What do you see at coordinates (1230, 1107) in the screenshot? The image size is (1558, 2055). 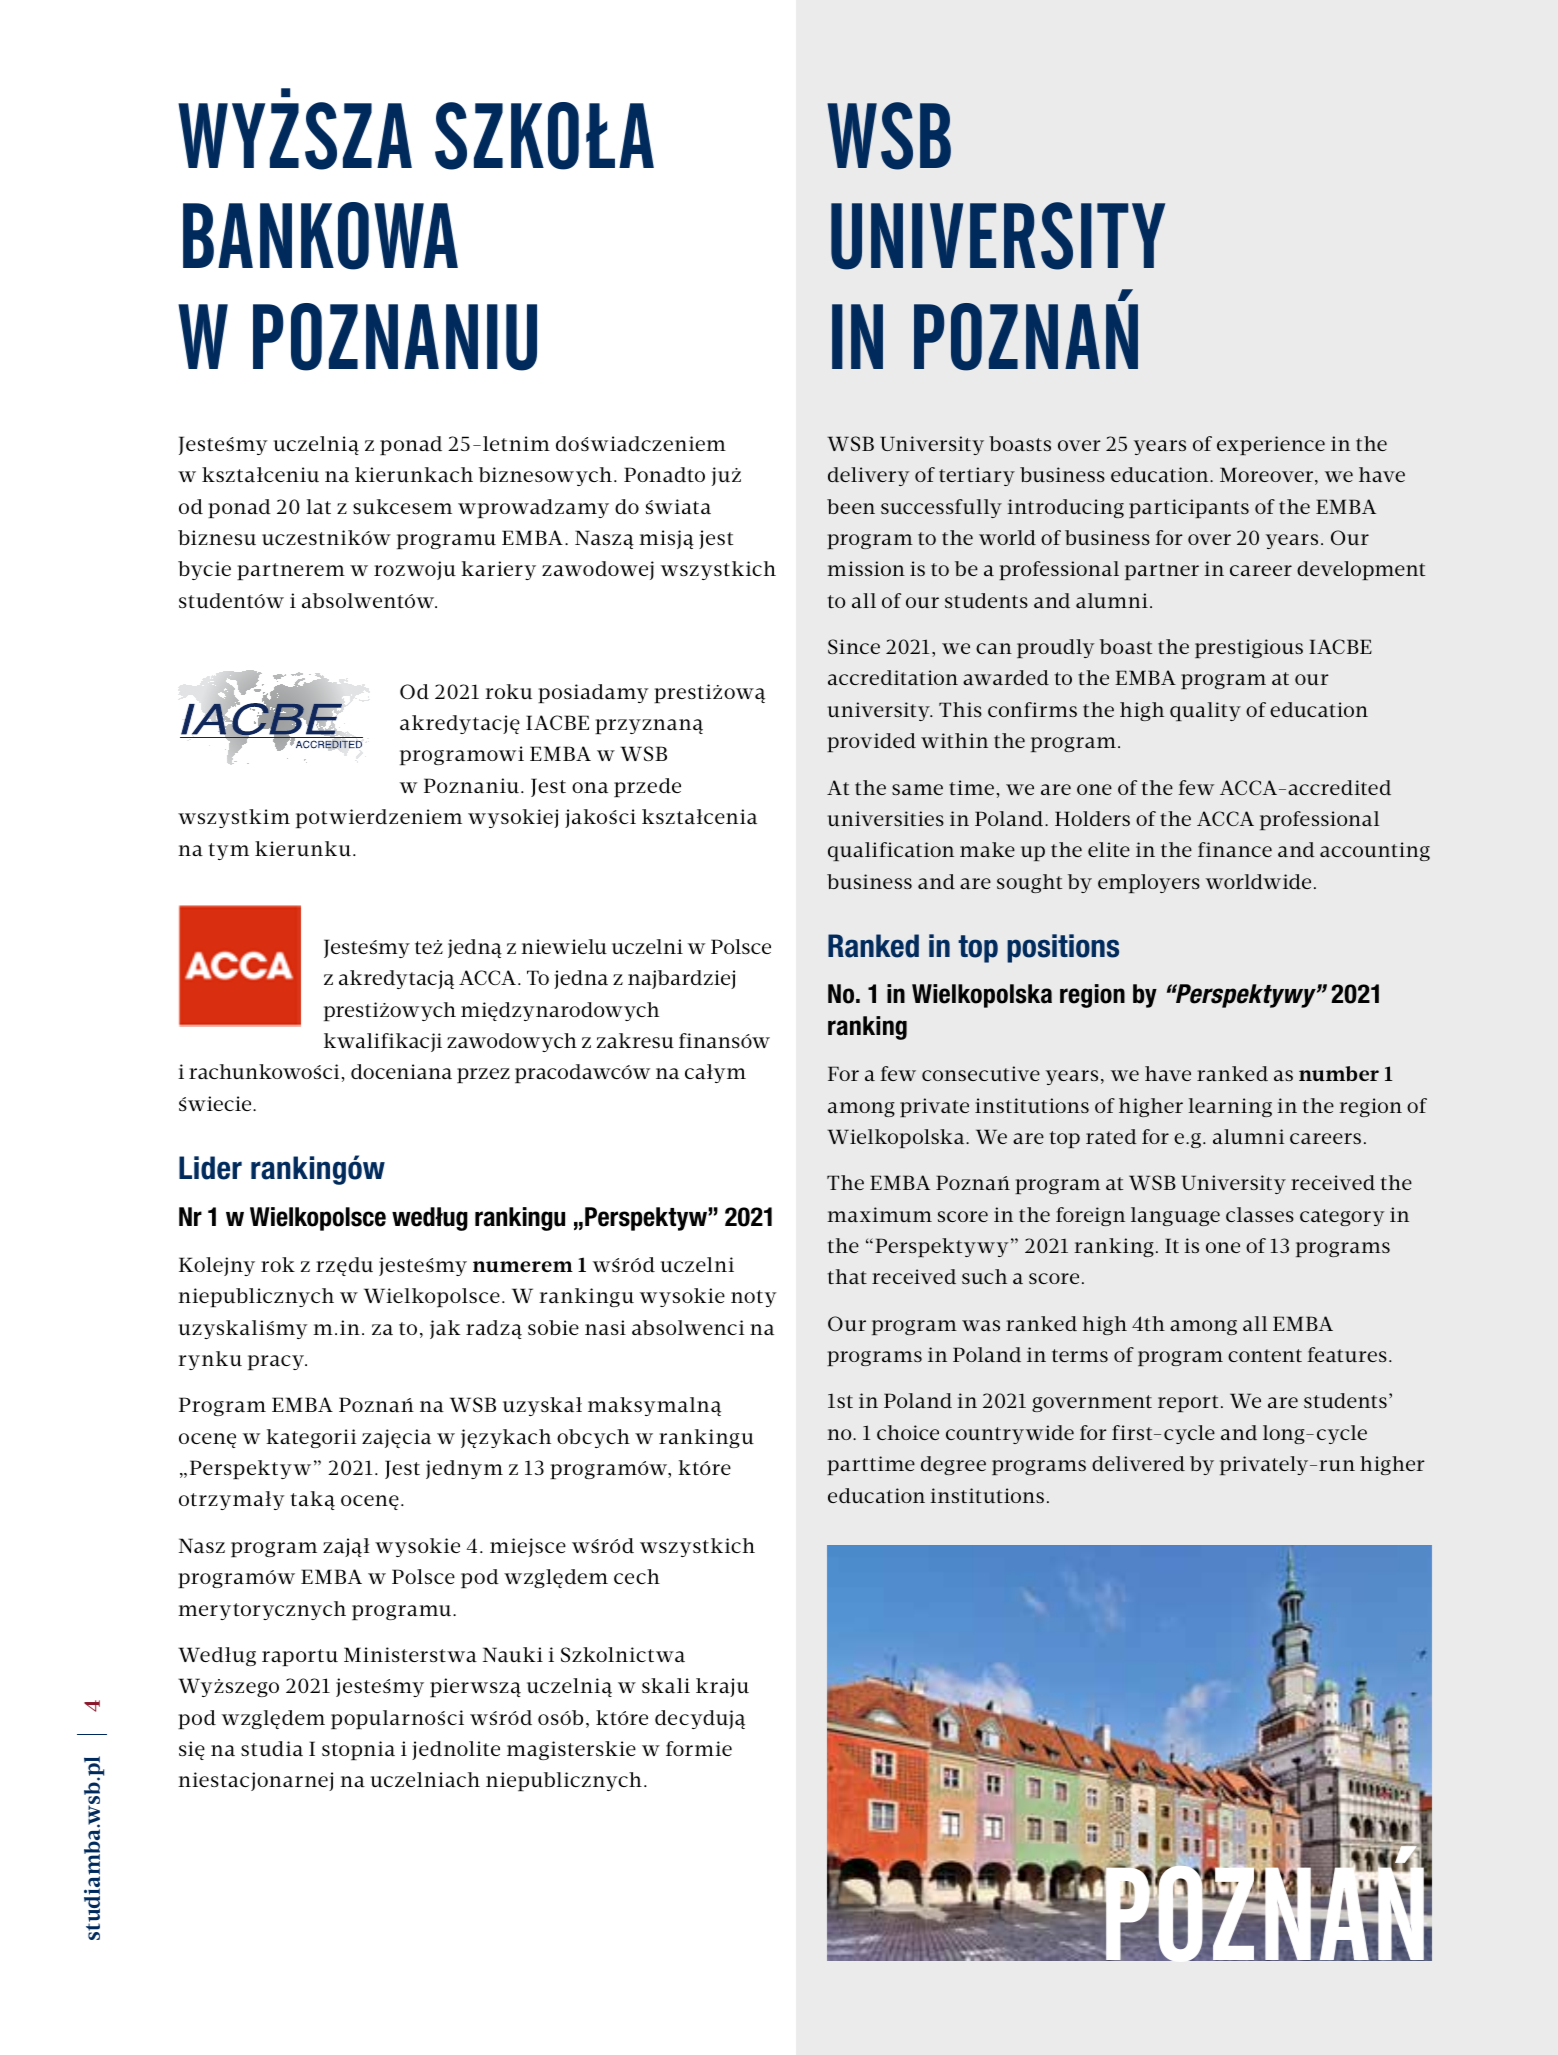 I see `learning` at bounding box center [1230, 1107].
